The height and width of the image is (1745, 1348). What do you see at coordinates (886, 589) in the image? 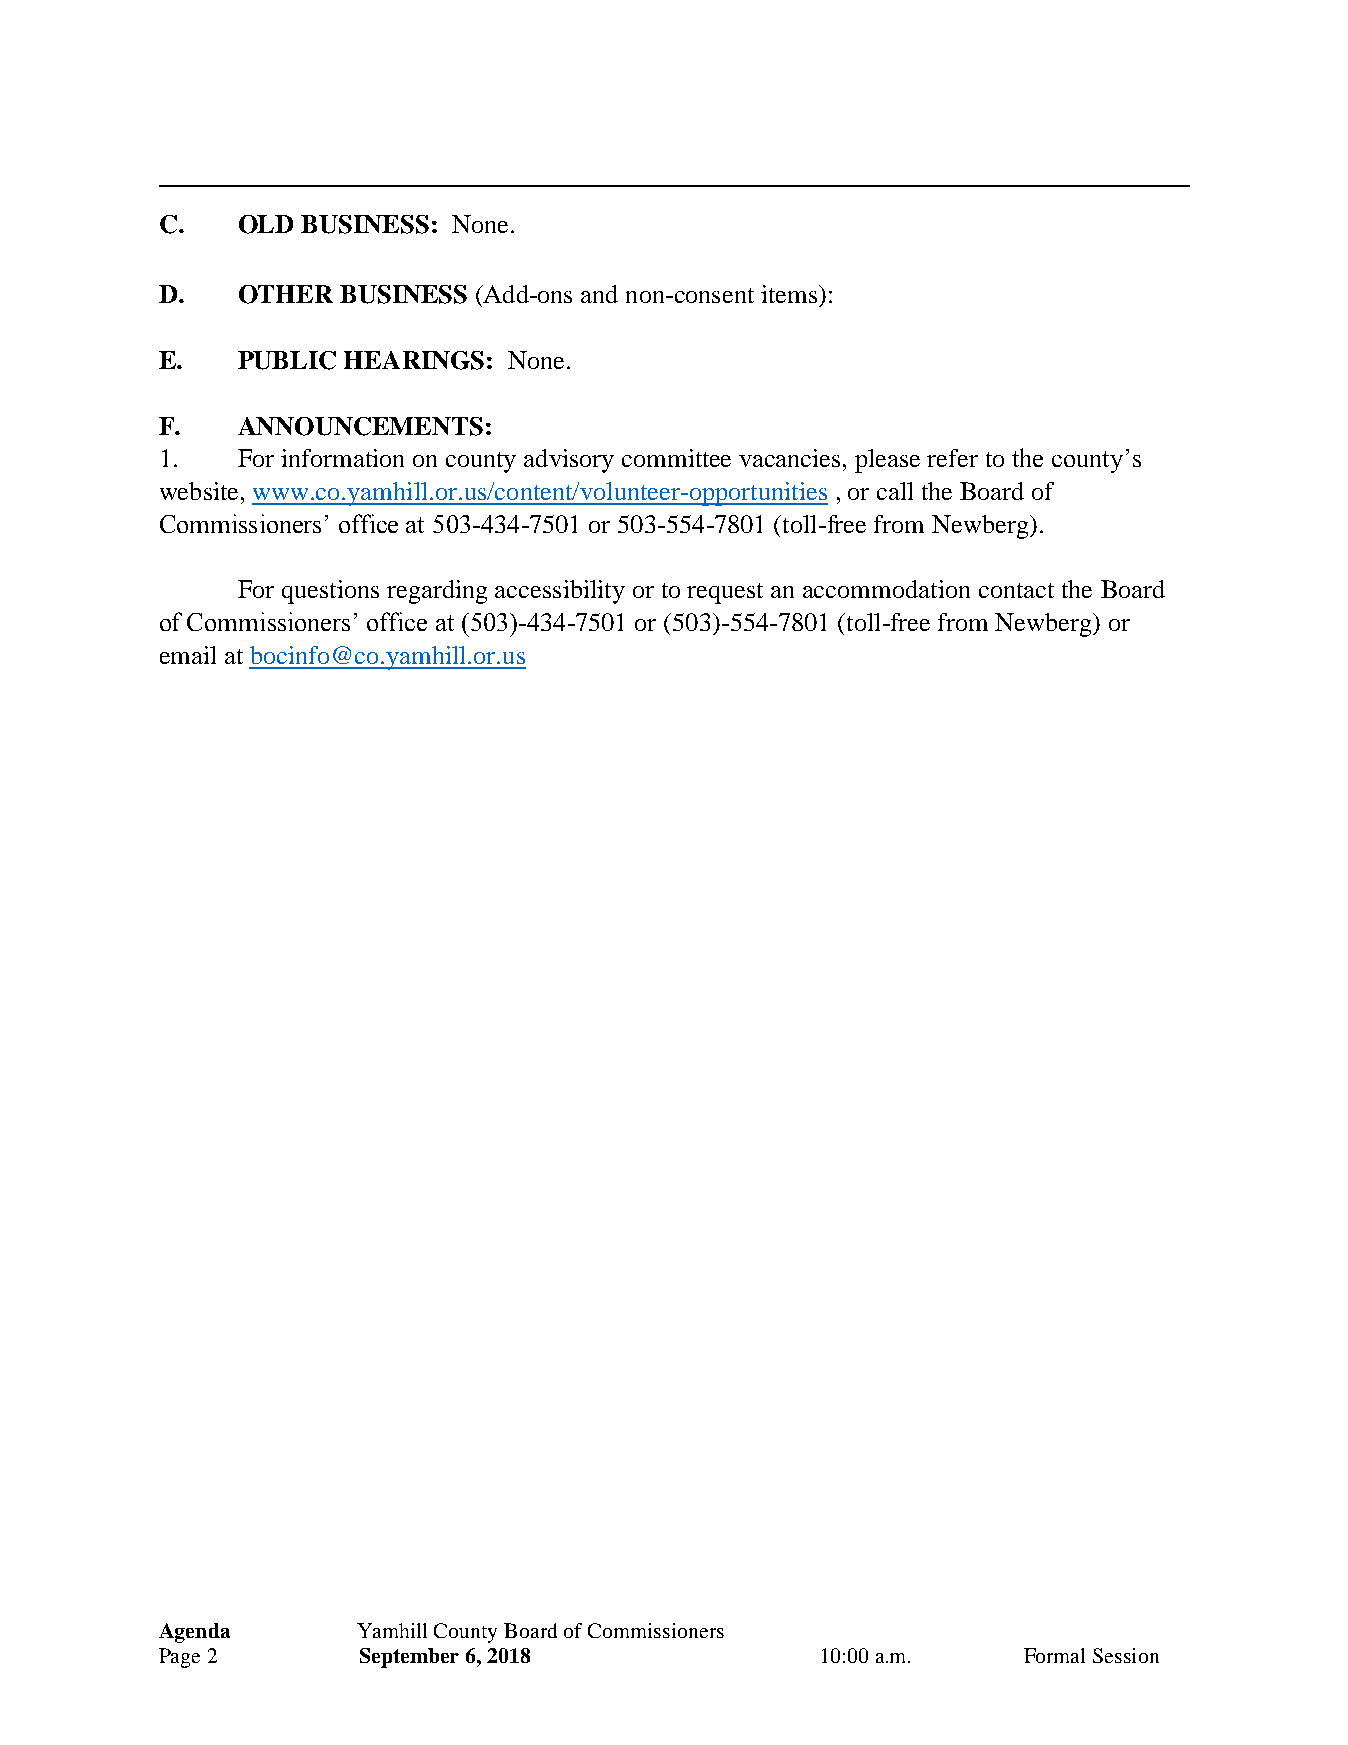
I see `accommodation` at bounding box center [886, 589].
